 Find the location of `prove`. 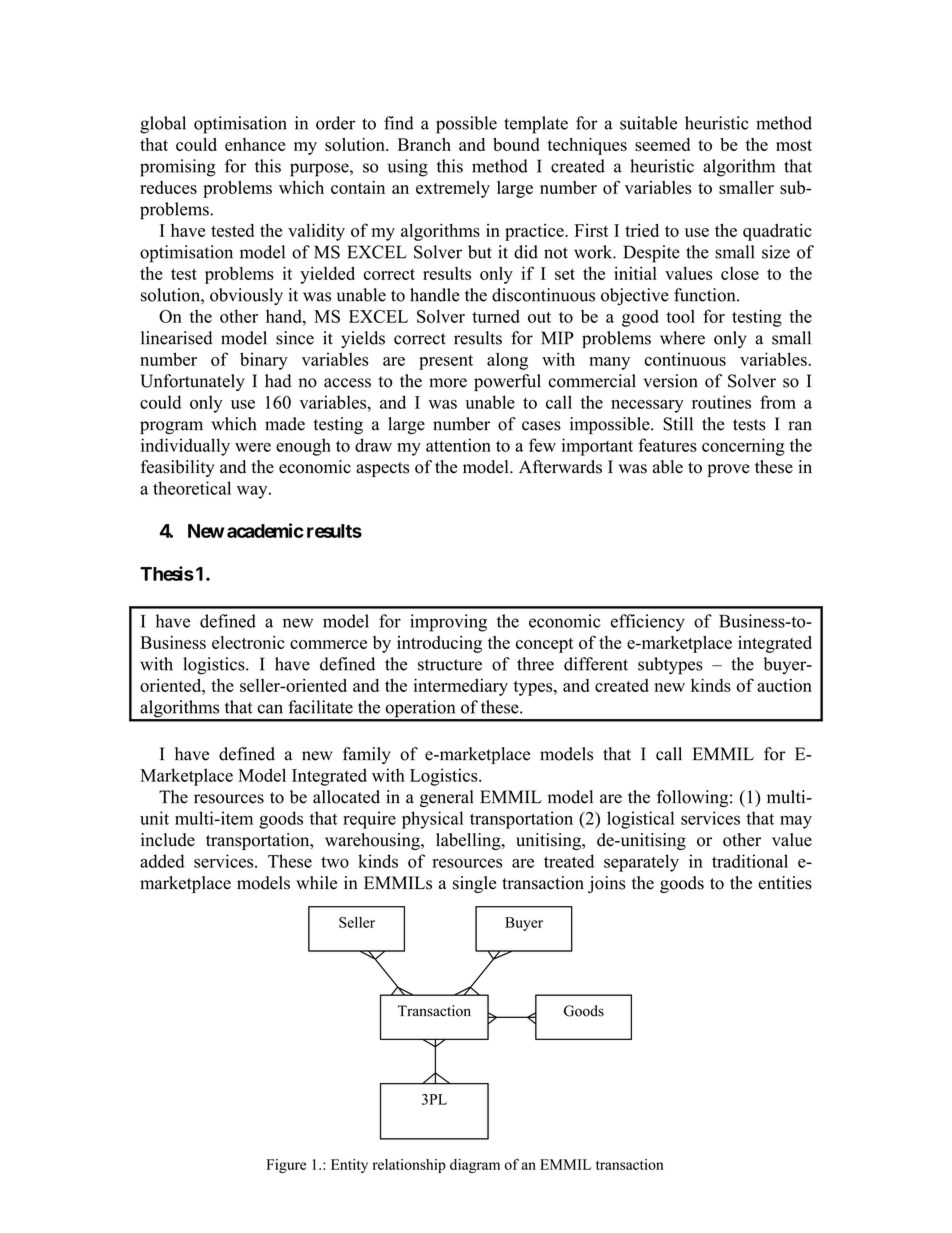

prove is located at coordinates (728, 470).
